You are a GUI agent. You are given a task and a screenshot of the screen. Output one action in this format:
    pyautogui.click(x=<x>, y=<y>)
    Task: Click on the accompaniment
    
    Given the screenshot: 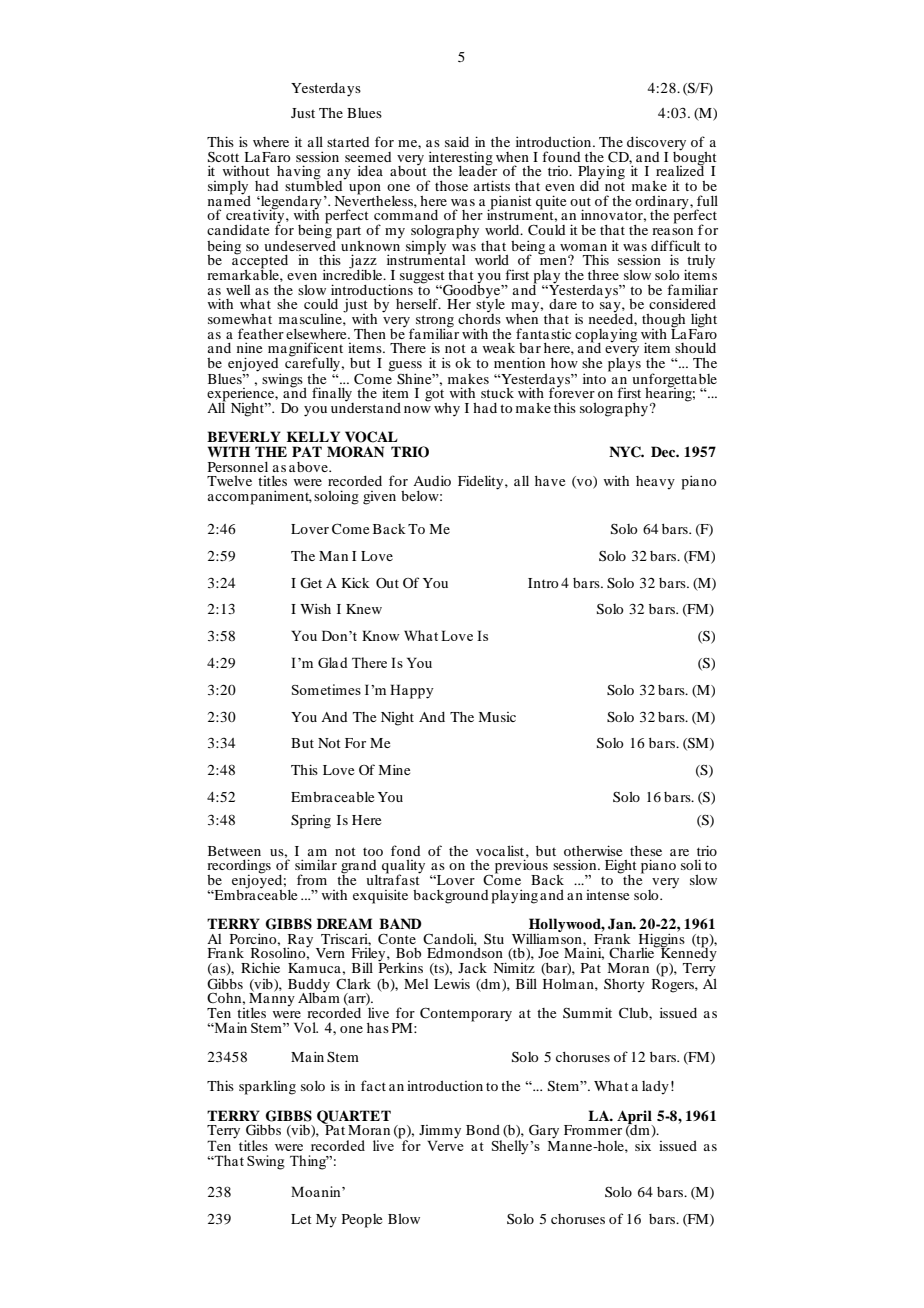 What is the action you would take?
    pyautogui.click(x=260, y=497)
